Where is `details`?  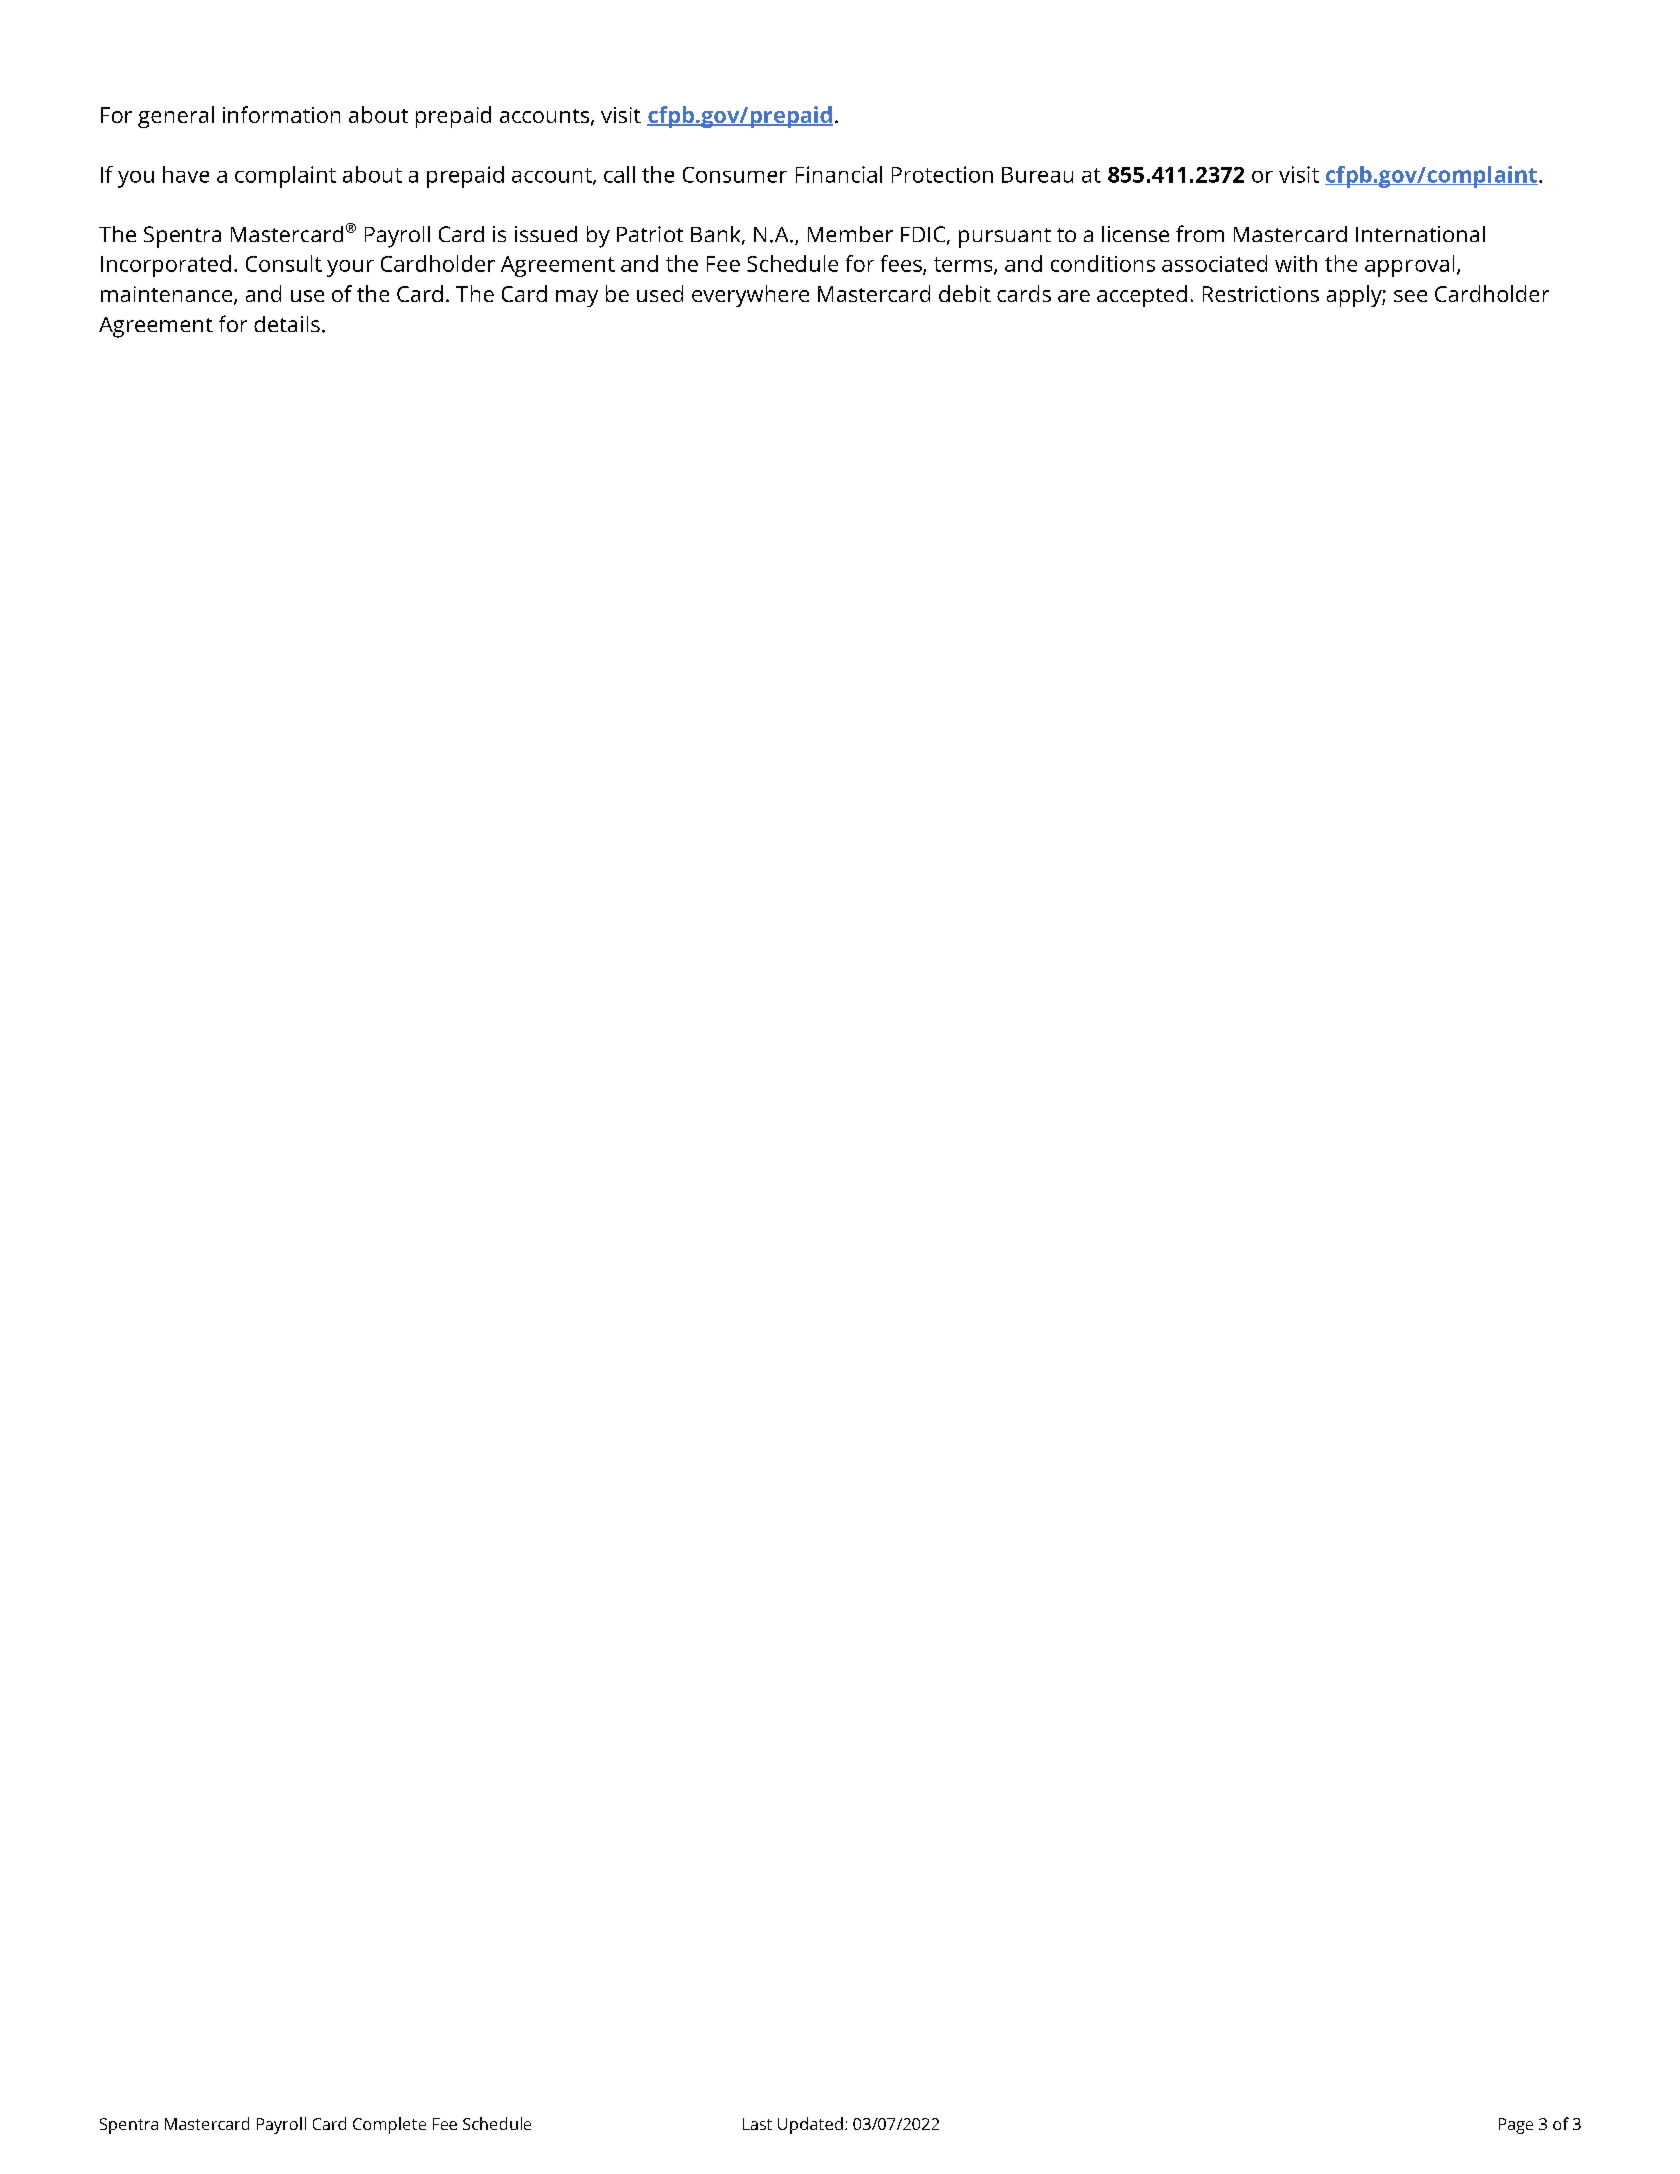 details is located at coordinates (287, 324).
